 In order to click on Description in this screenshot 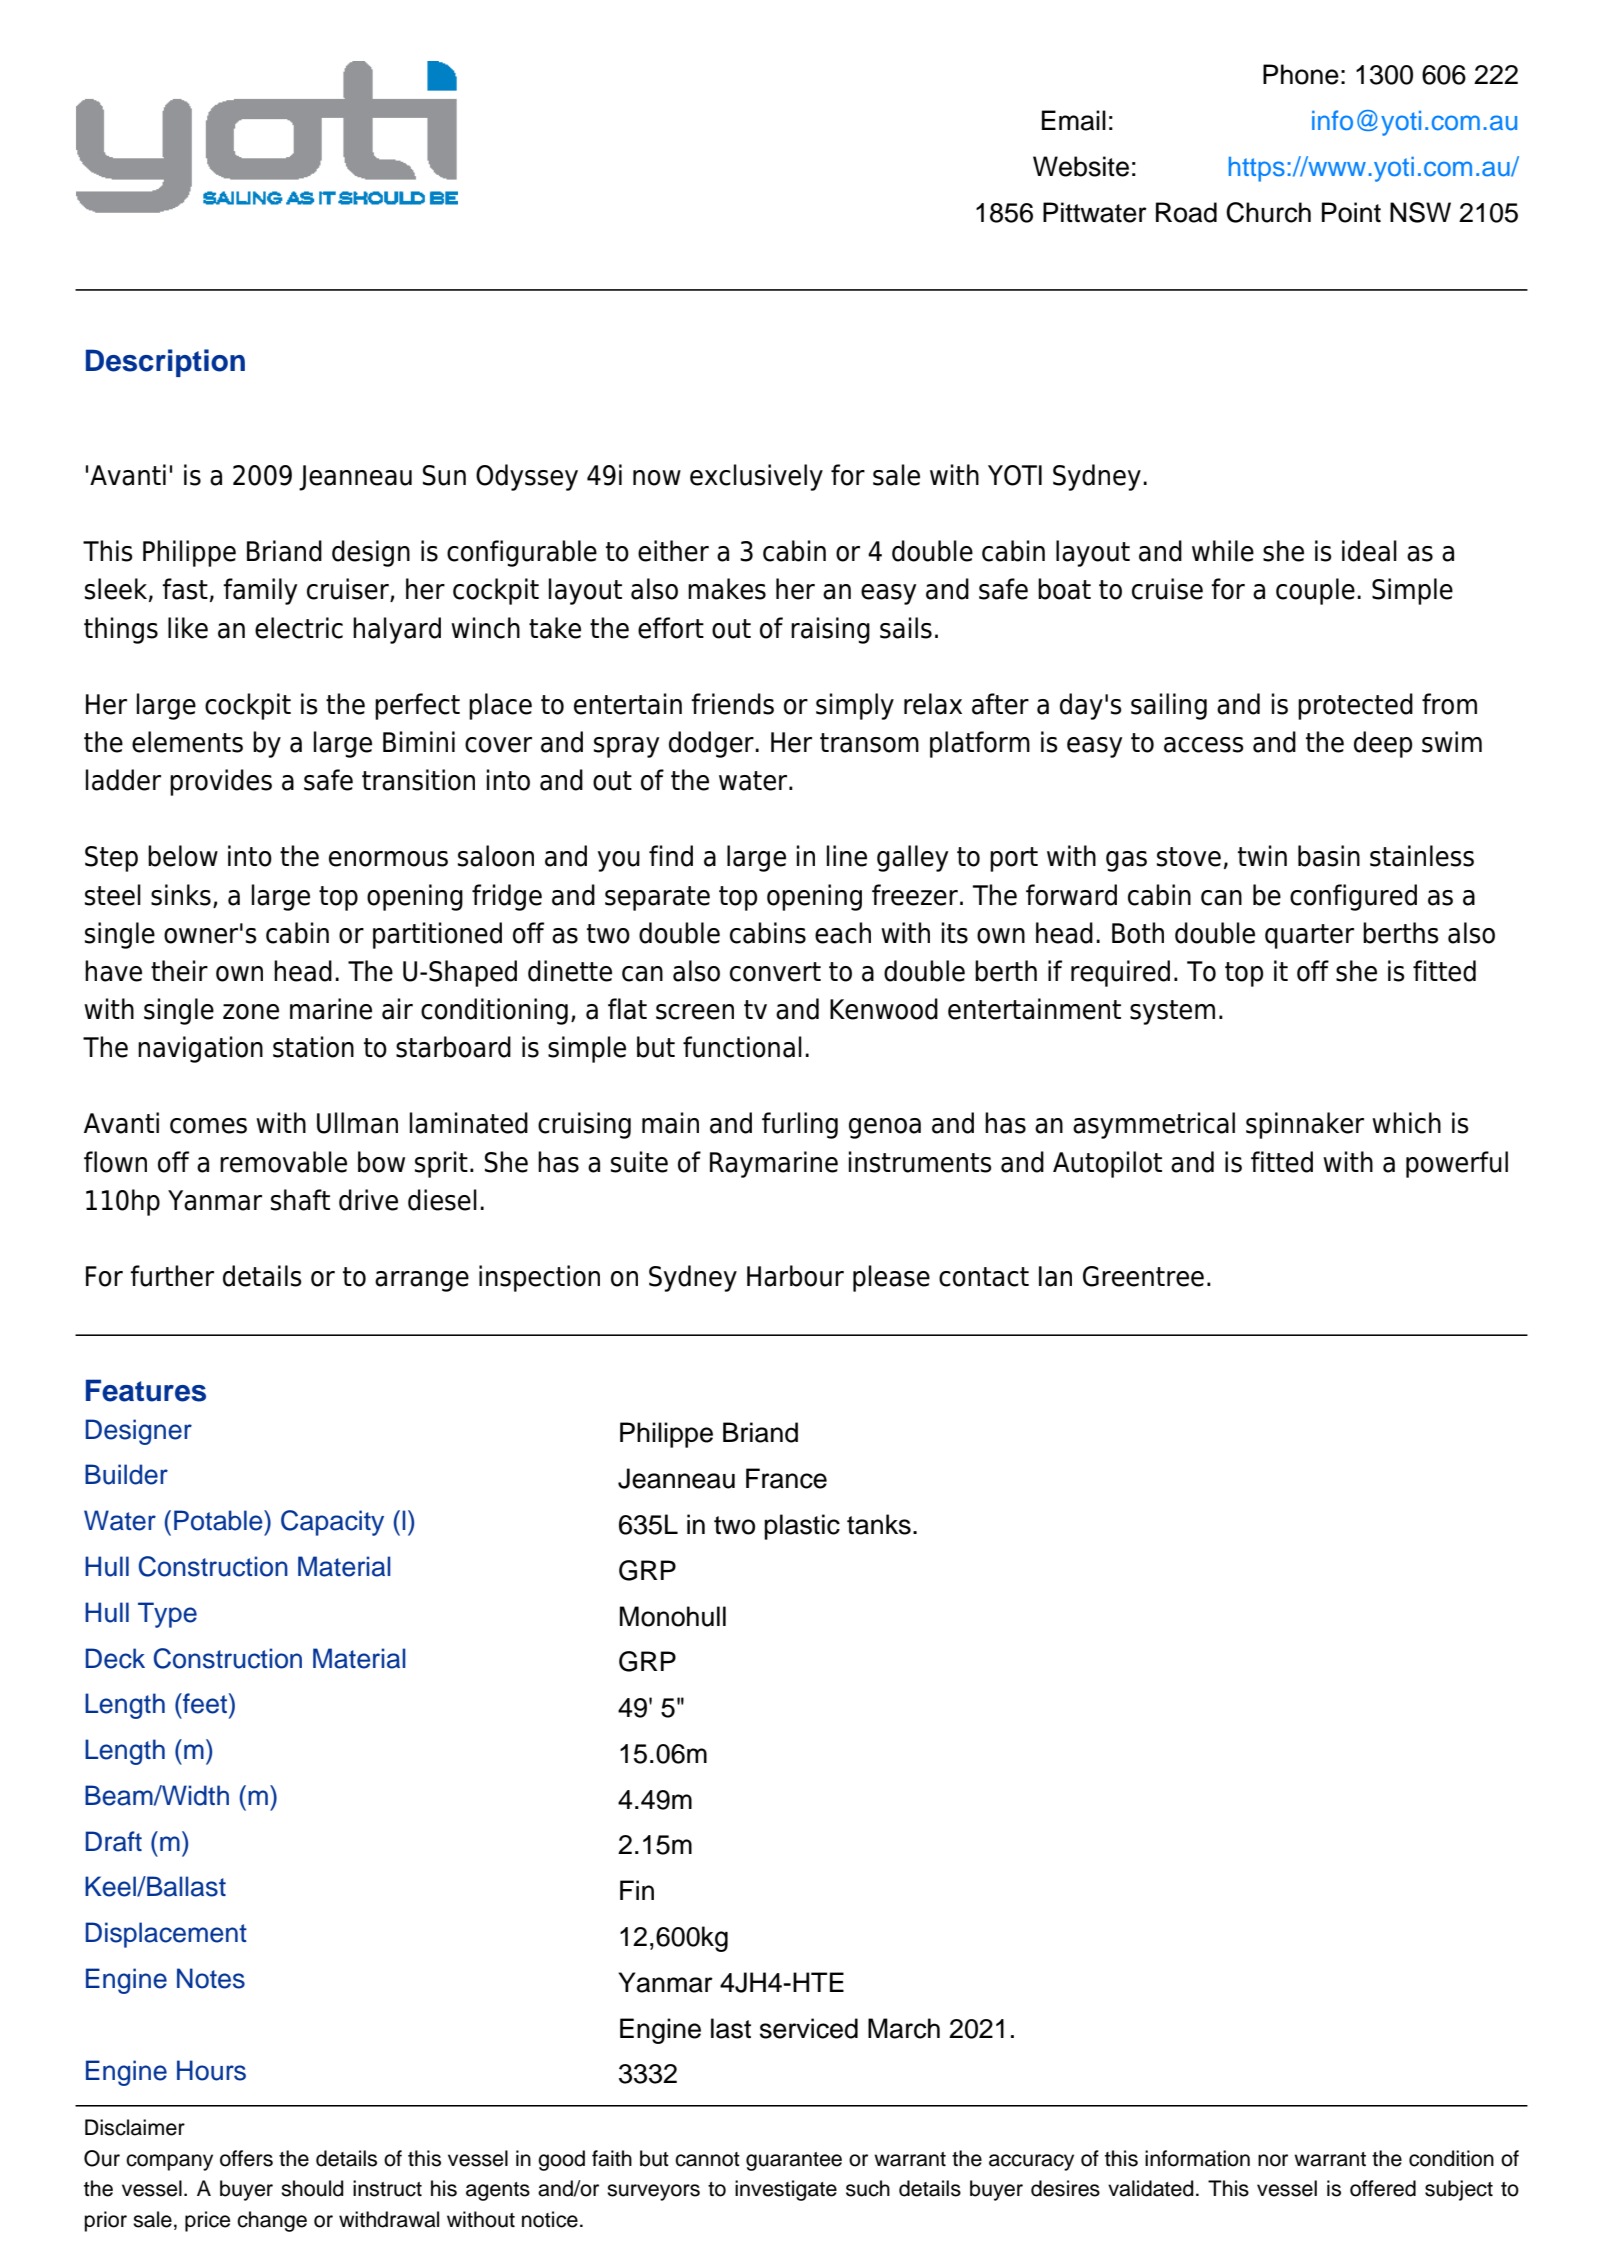, I will do `click(165, 363)`.
